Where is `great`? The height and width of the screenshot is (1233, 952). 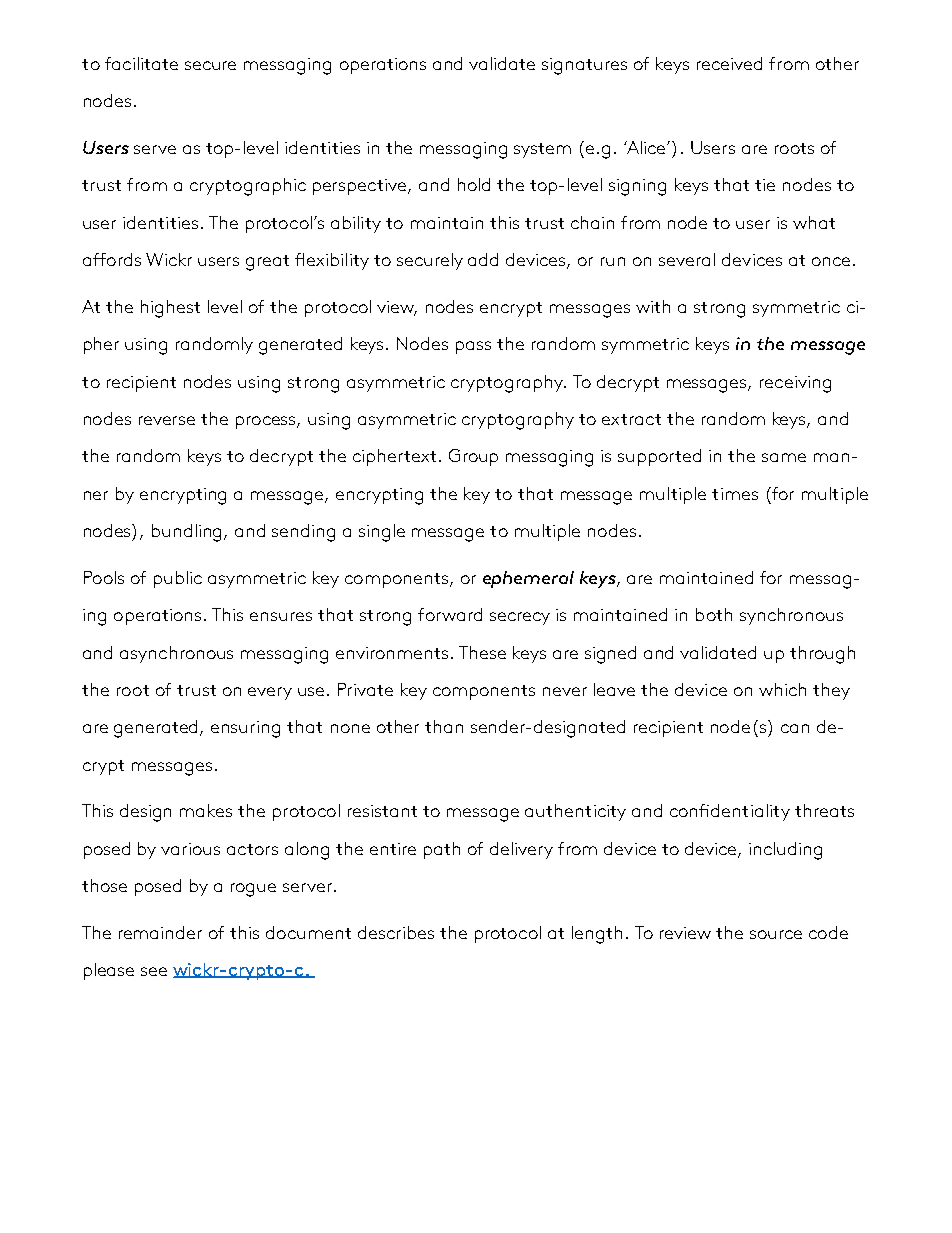 great is located at coordinates (267, 263).
